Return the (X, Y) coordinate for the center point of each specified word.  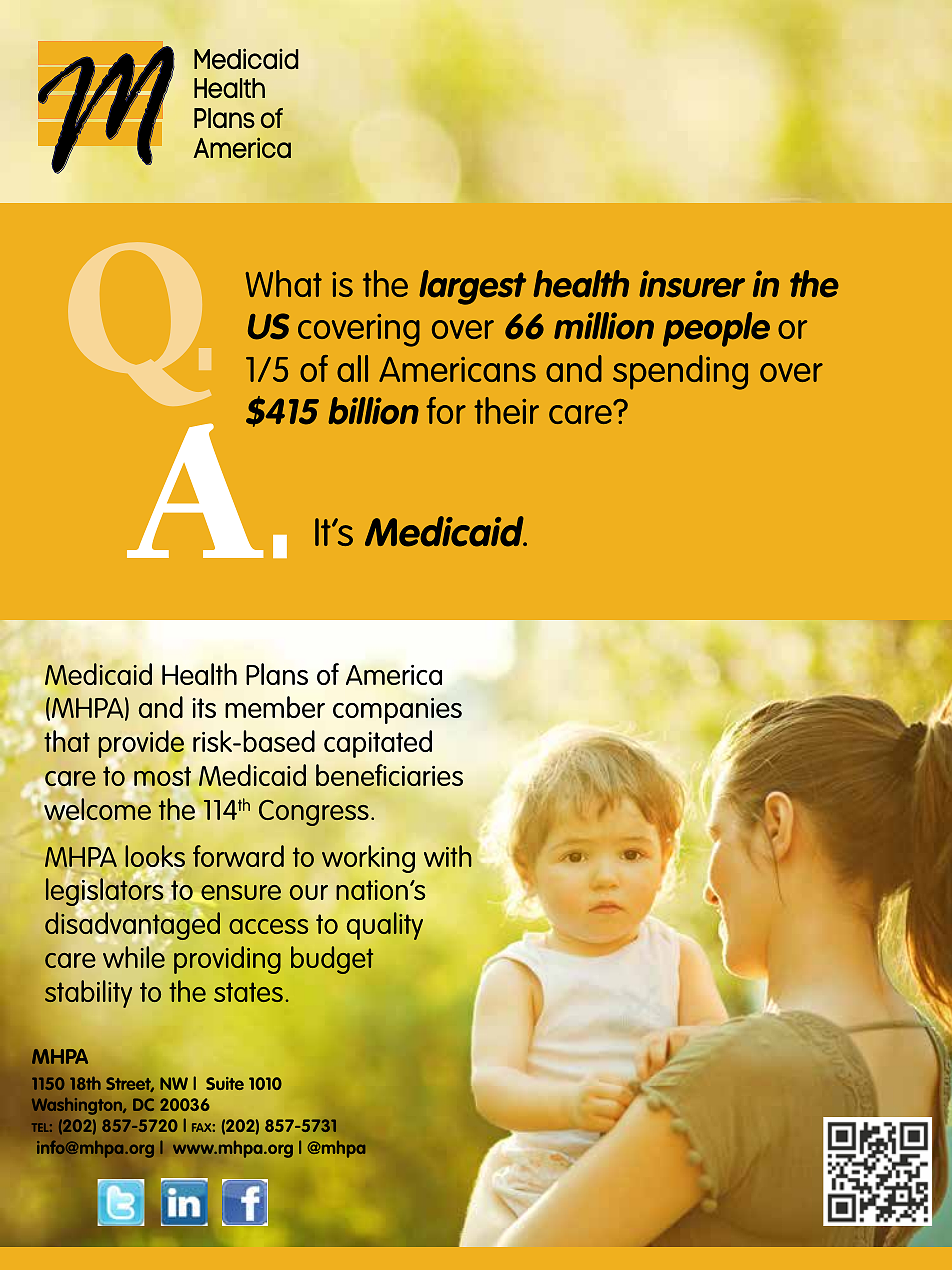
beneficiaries (389, 775)
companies (397, 711)
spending (680, 372)
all (352, 368)
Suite (225, 1083)
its (204, 708)
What (283, 283)
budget (332, 960)
